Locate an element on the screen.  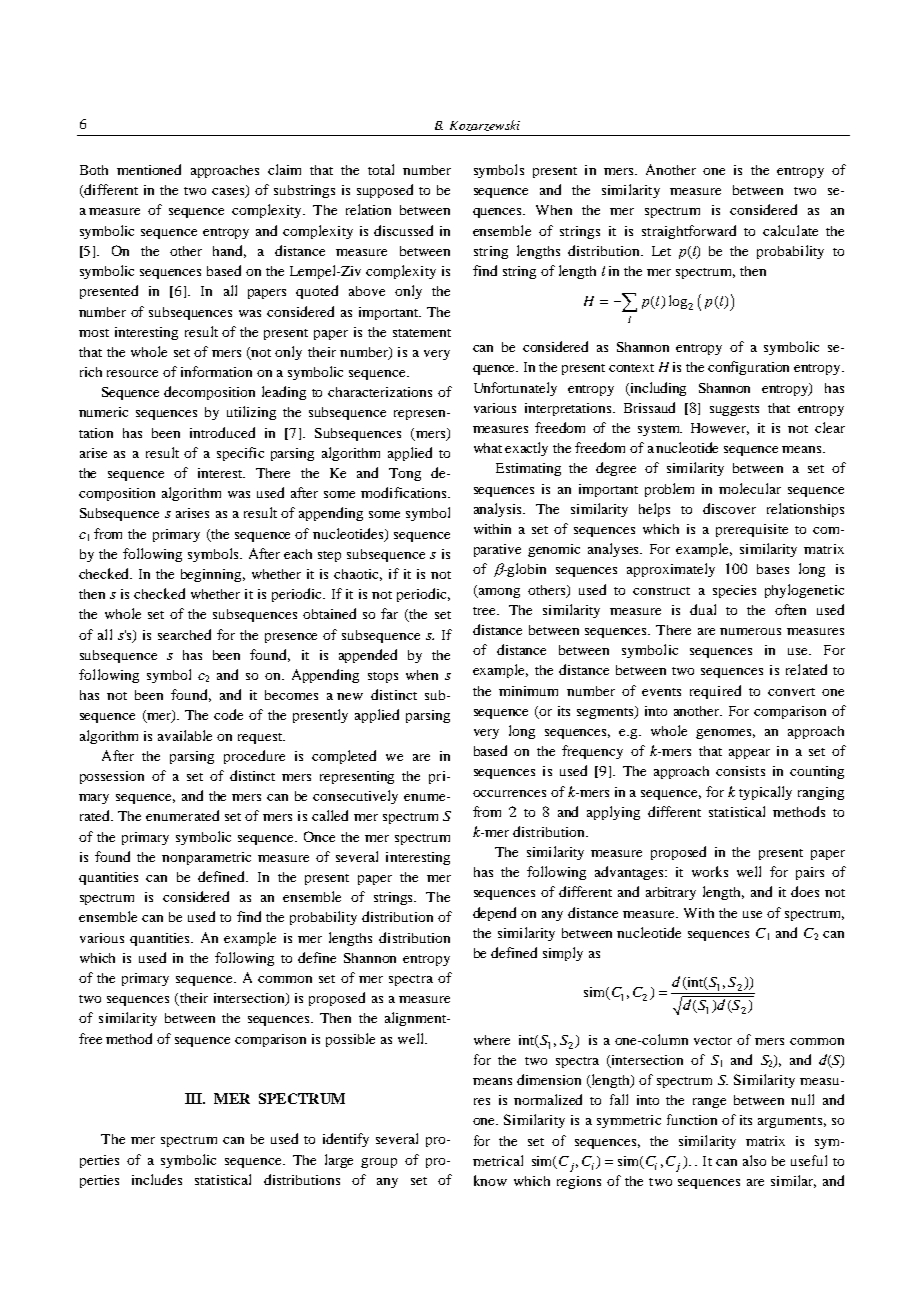
calculate is located at coordinates (790, 230).
